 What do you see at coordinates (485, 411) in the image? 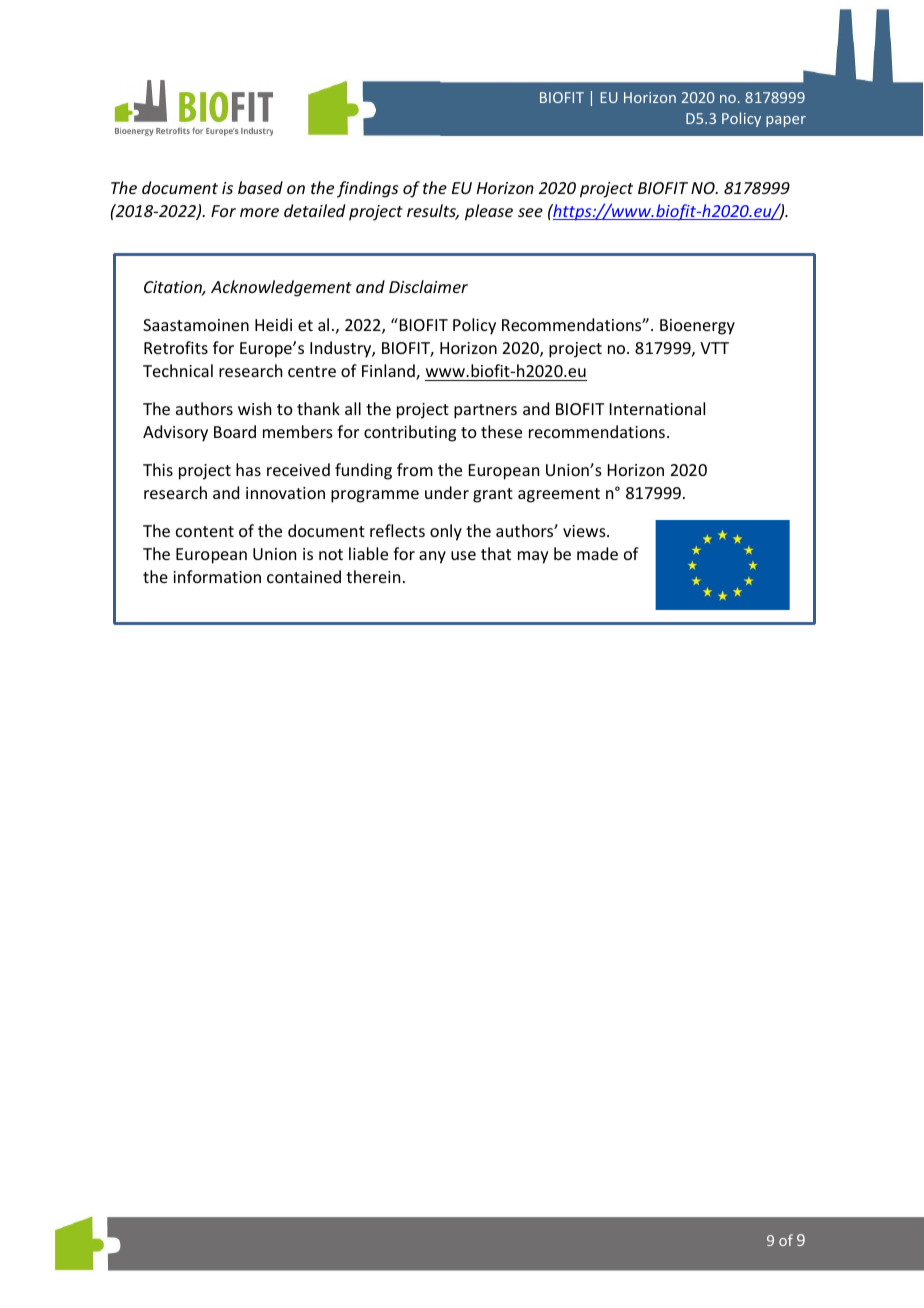
I see `partners` at bounding box center [485, 411].
